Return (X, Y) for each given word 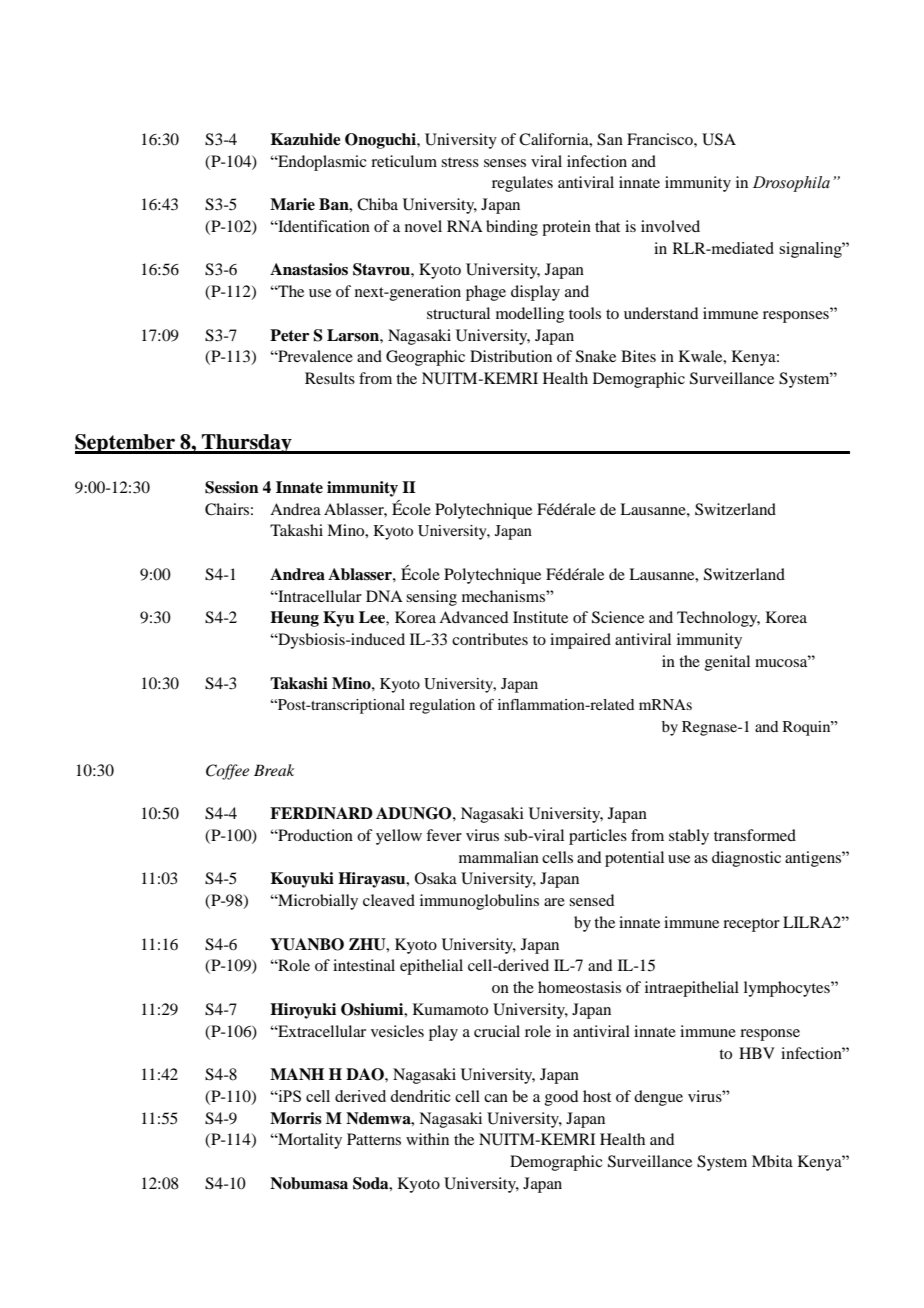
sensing (431, 598)
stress (460, 162)
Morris (296, 1118)
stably (689, 837)
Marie (292, 204)
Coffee (227, 772)
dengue (658, 1098)
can (496, 1098)
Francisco (661, 139)
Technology (718, 619)
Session (232, 487)
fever (444, 835)
